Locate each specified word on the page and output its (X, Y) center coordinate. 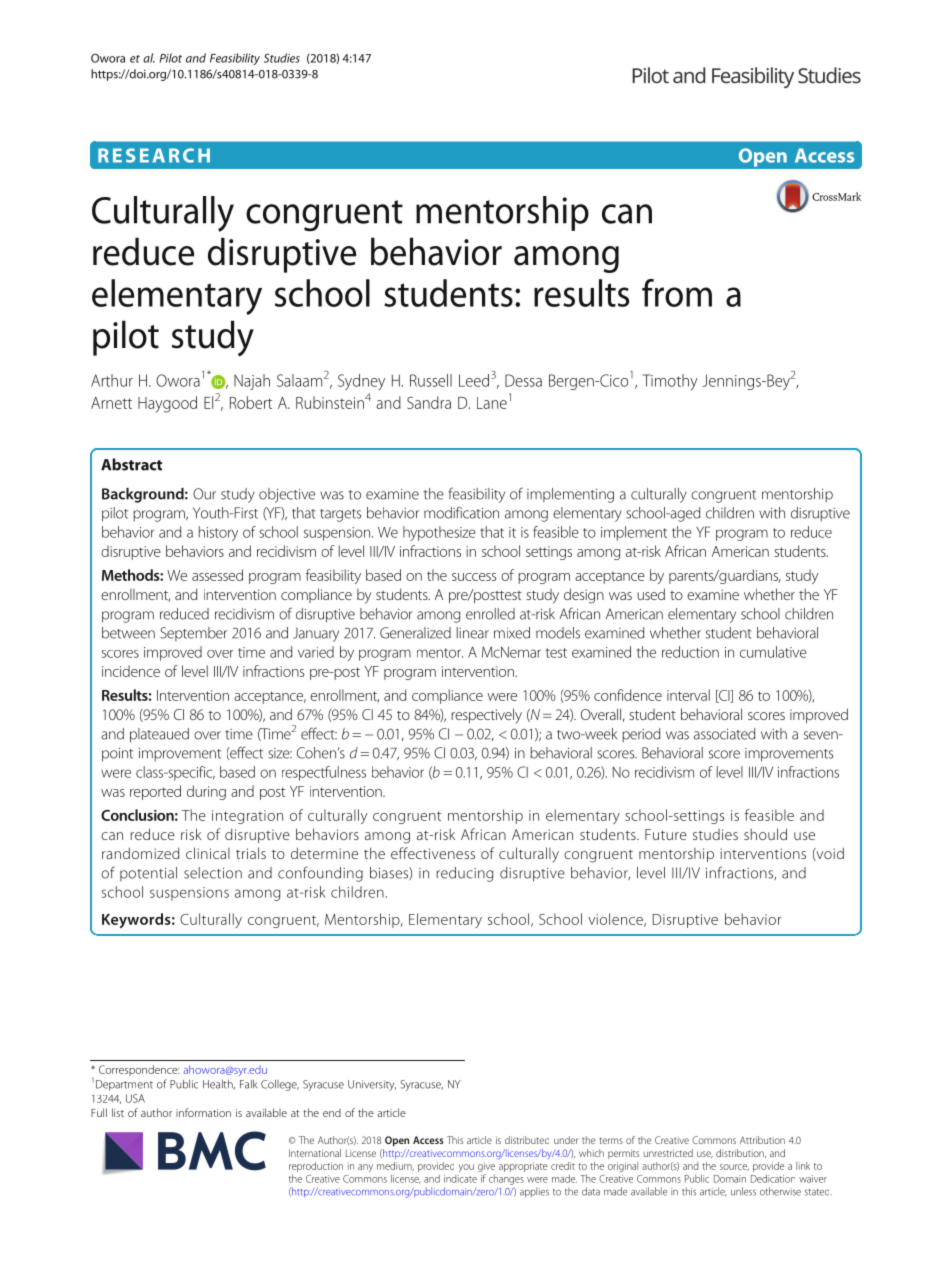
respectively (486, 716)
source (734, 1167)
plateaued (159, 735)
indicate (460, 1179)
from (677, 293)
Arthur (112, 380)
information (203, 1112)
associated (724, 734)
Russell (431, 380)
